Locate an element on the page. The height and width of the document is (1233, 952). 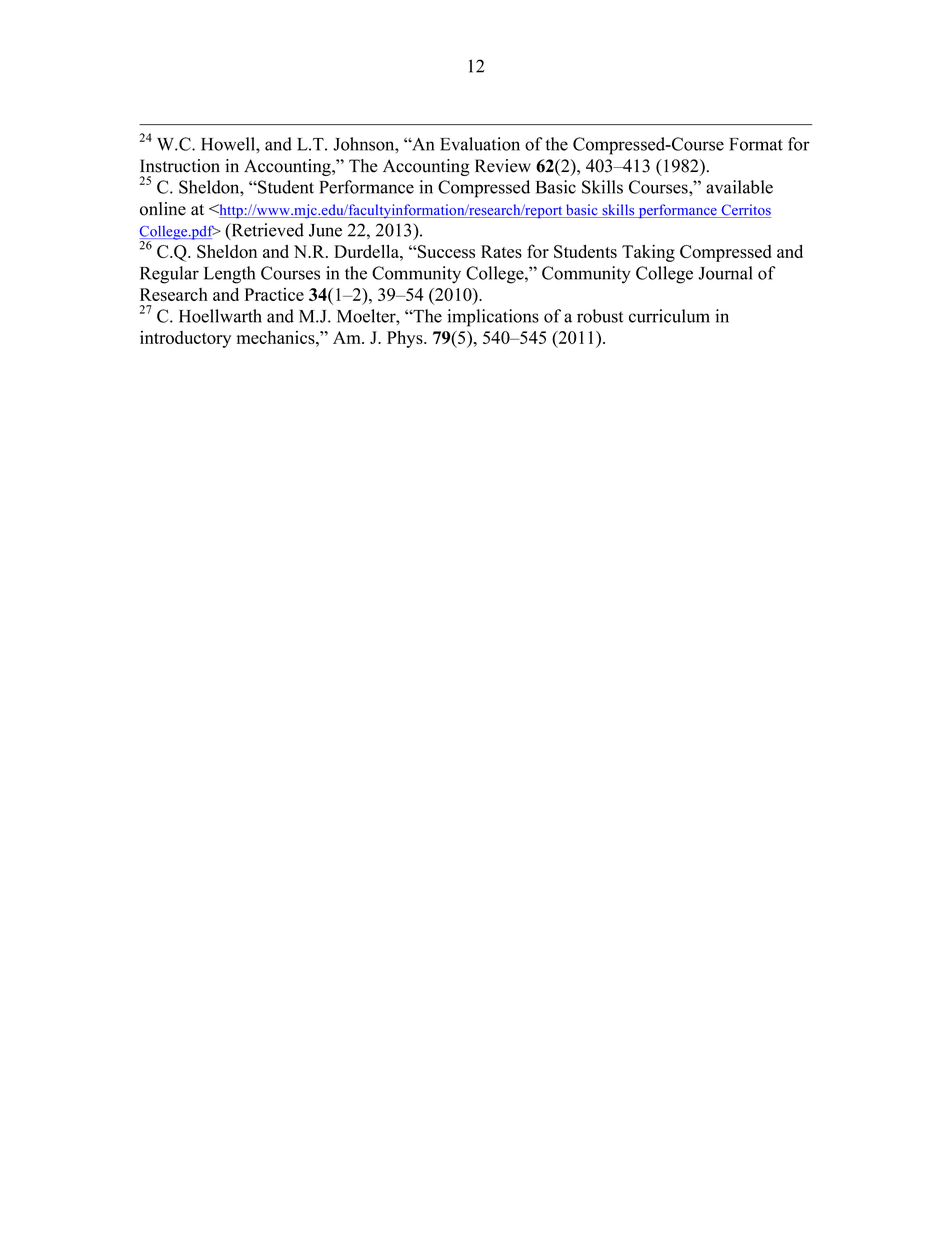
Review is located at coordinates (503, 166).
